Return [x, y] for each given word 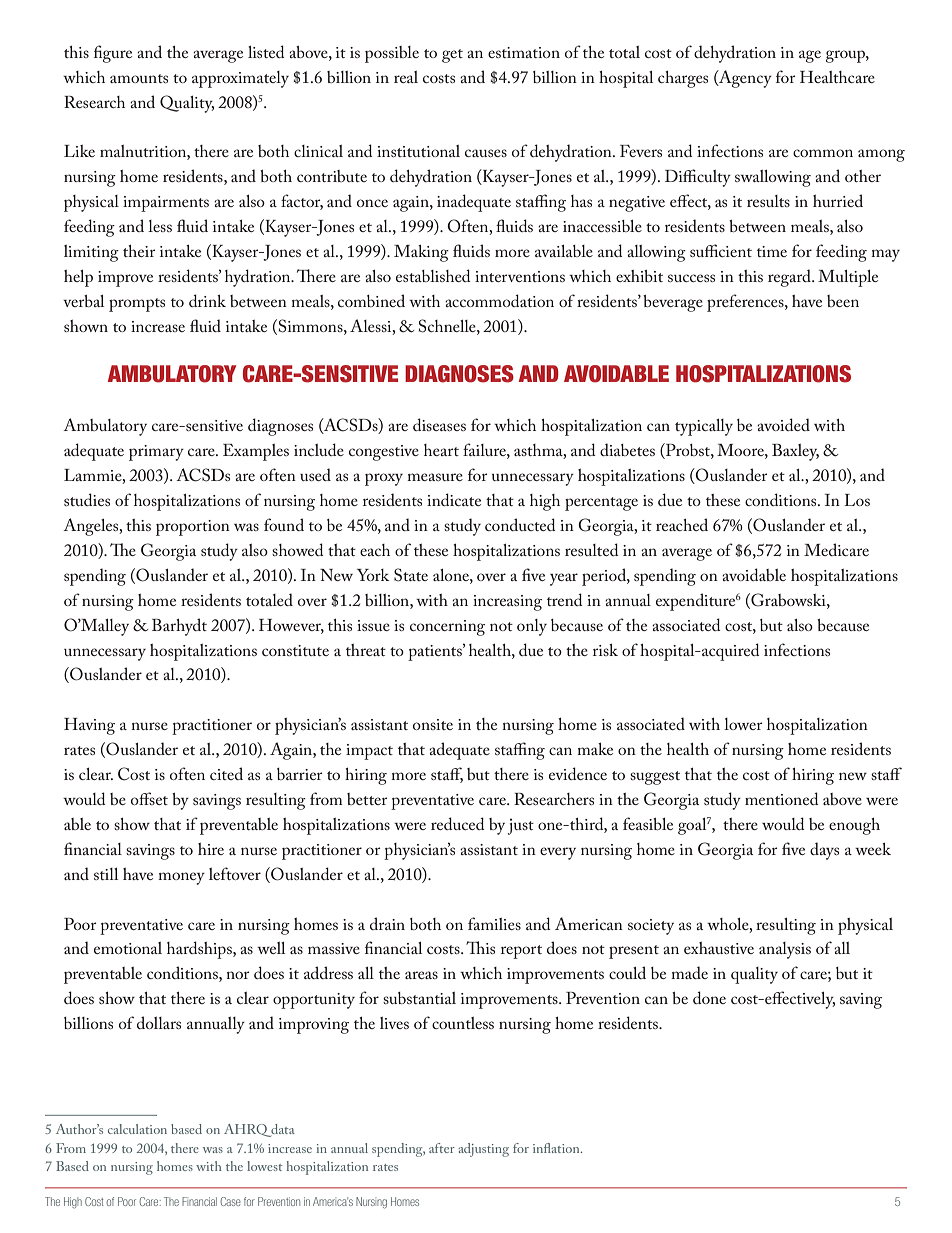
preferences [746, 303]
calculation [137, 1129]
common [823, 153]
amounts [139, 78]
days [824, 851]
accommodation [499, 300]
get [452, 56]
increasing [507, 603]
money [181, 878]
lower [743, 724]
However [291, 626]
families [494, 923]
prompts [137, 305]
